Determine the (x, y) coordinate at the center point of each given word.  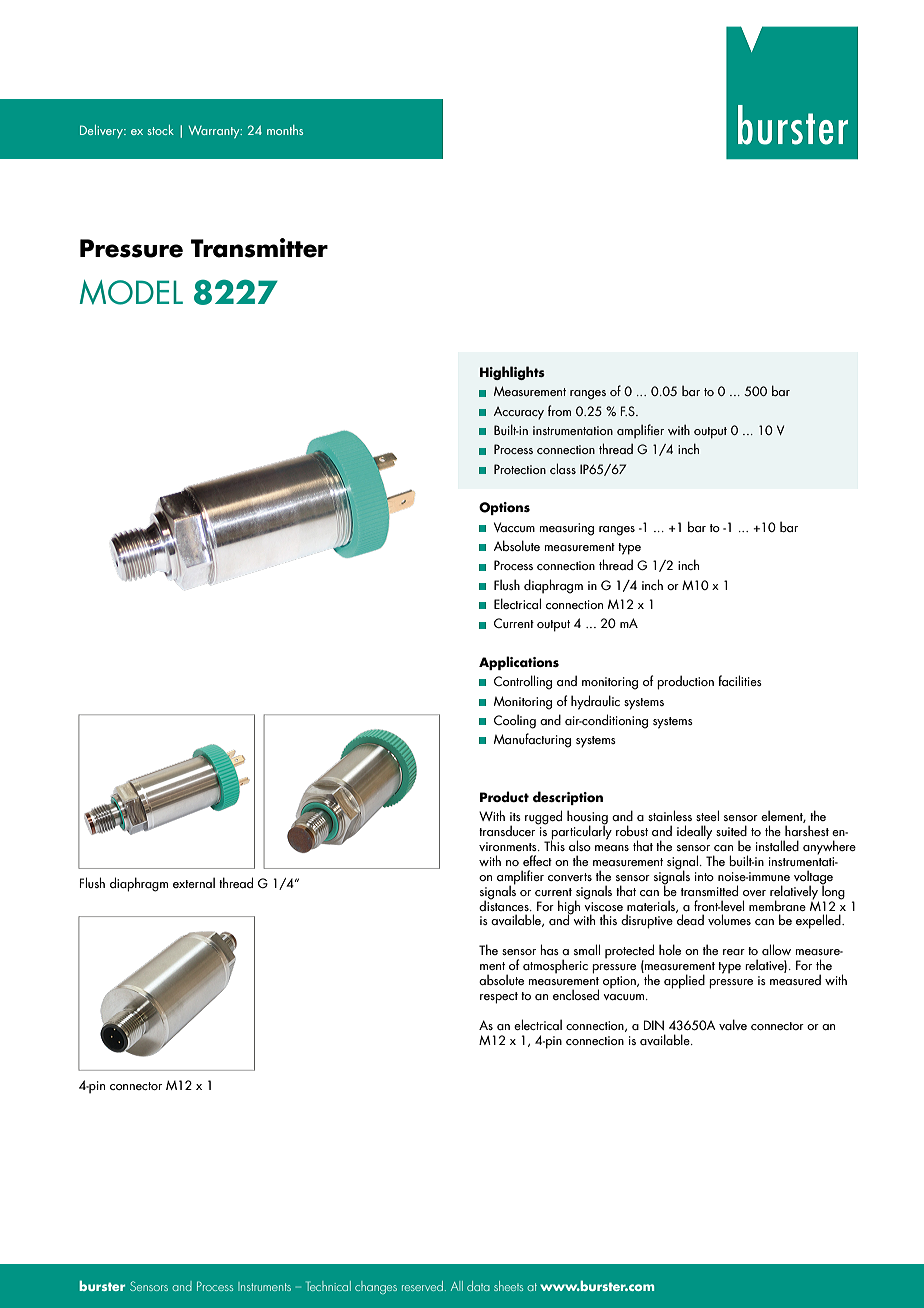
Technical (328, 1286)
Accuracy (519, 413)
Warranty (215, 132)
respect (499, 998)
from (559, 410)
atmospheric (555, 966)
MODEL (131, 292)
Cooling (515, 721)
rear (734, 952)
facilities (740, 680)
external (194, 882)
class (563, 468)
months (285, 130)
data (478, 1286)
